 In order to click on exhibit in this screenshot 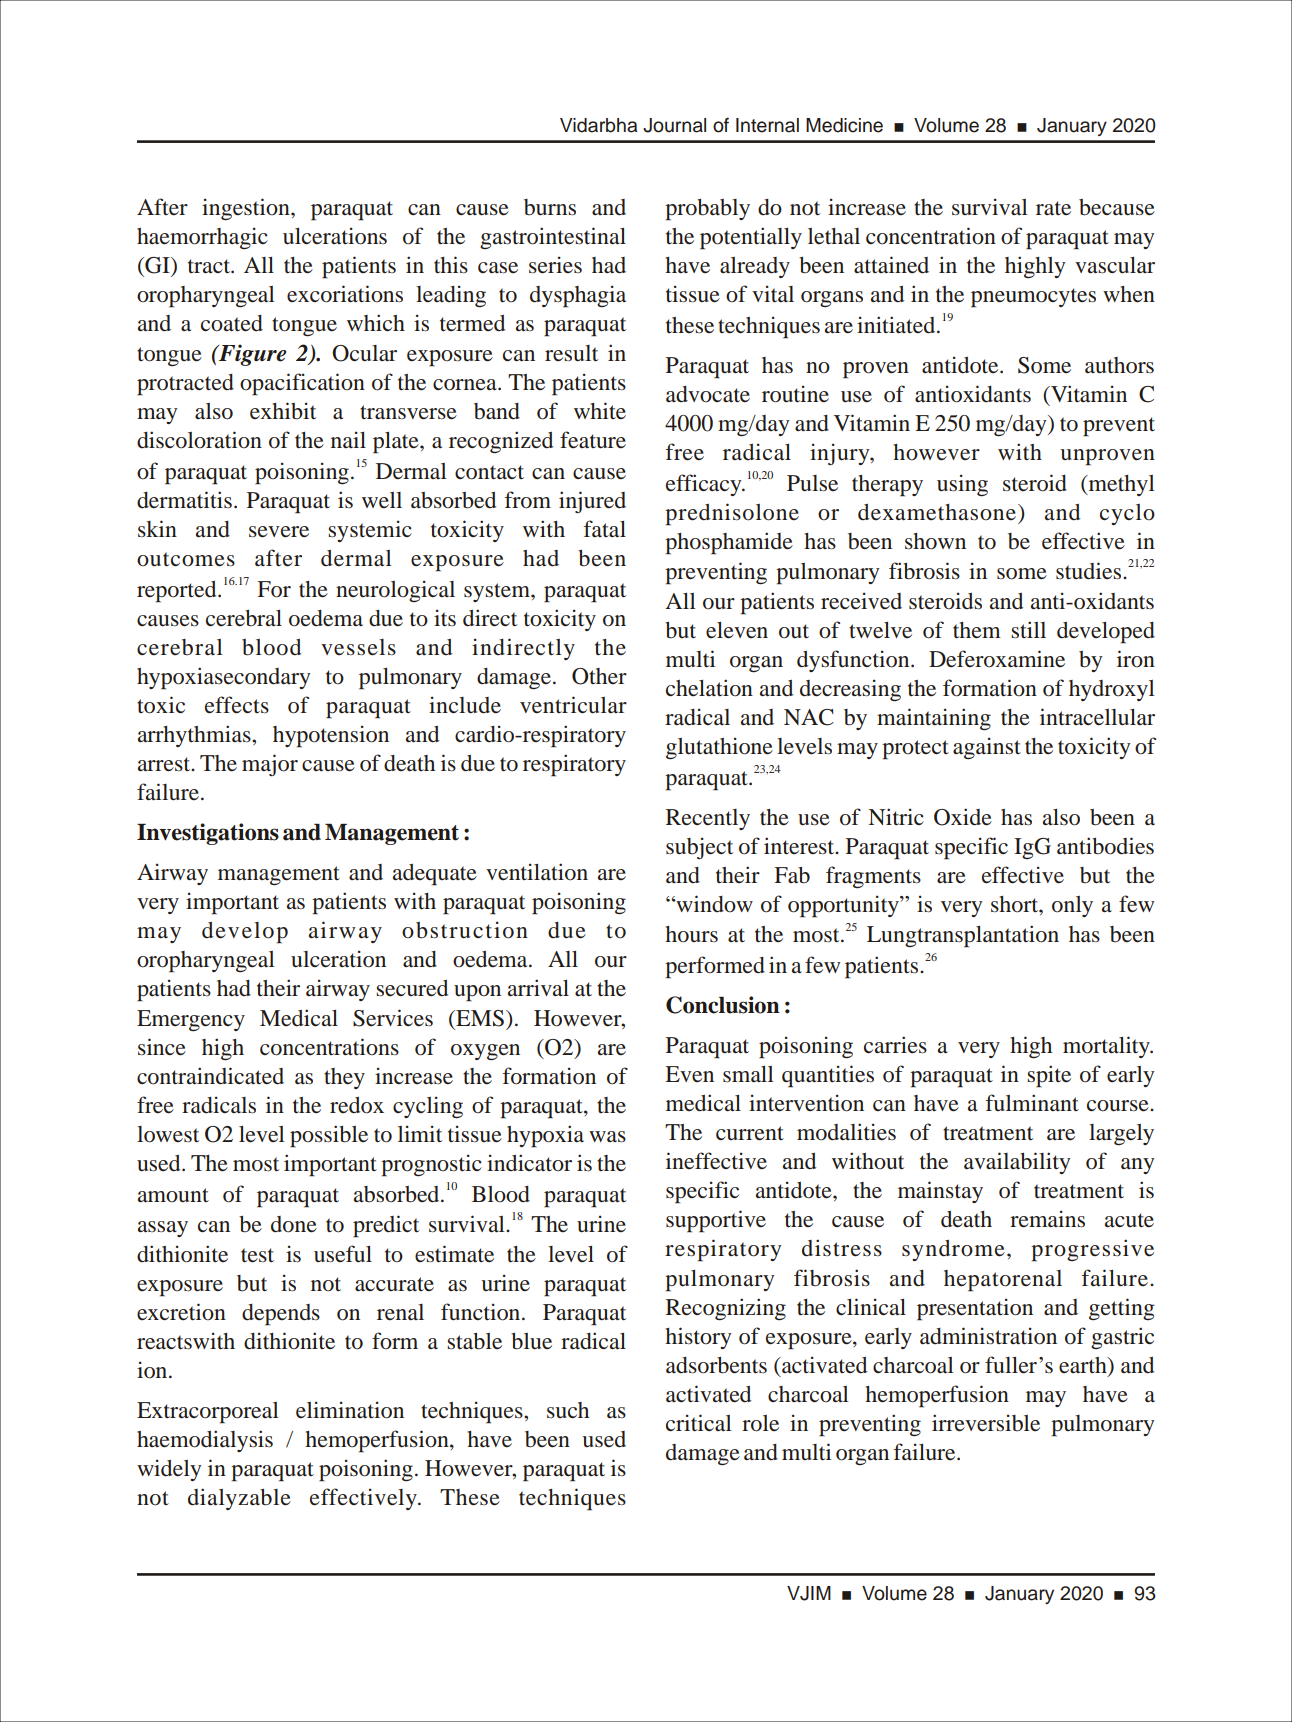, I will do `click(283, 411)`.
